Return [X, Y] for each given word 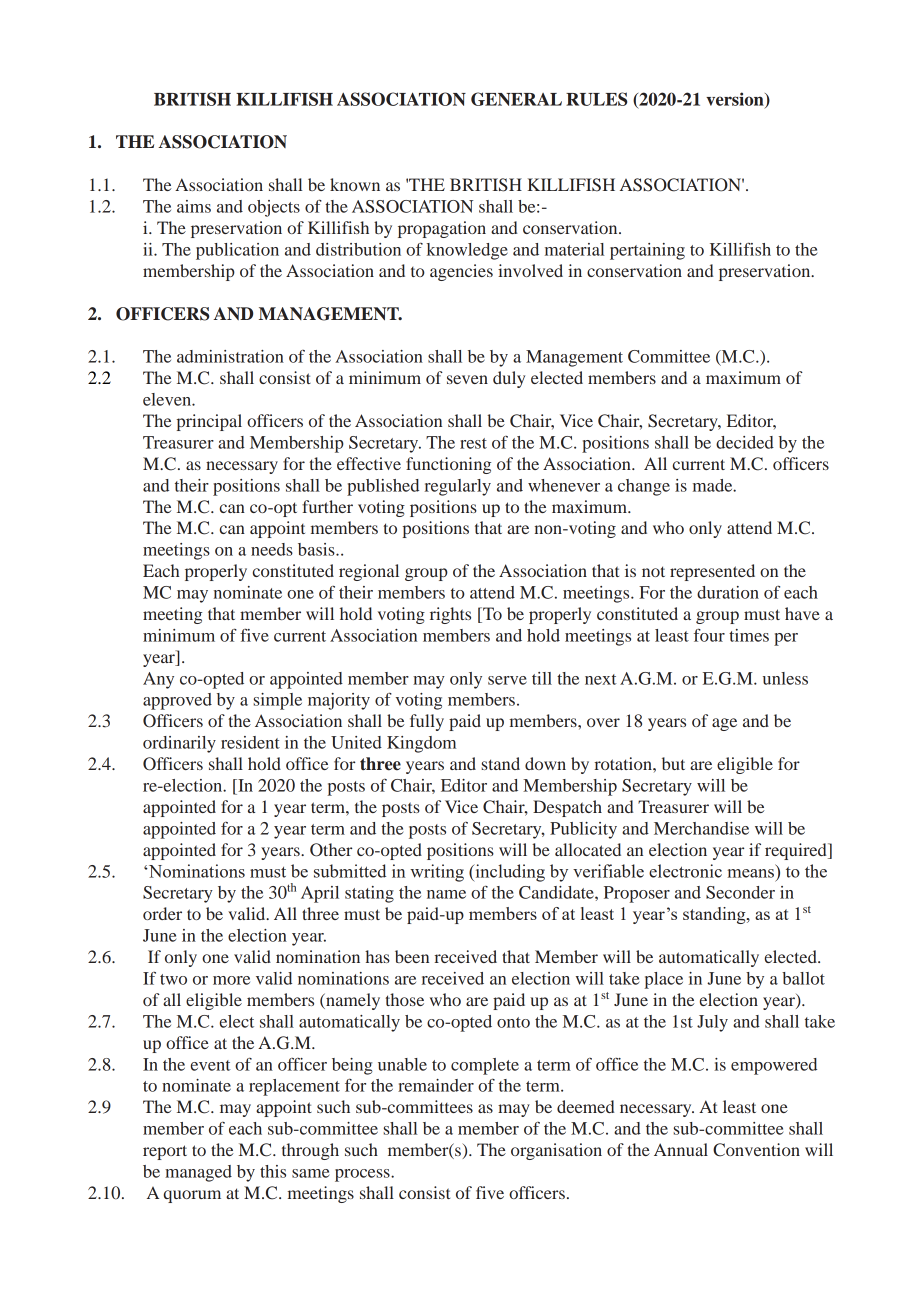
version [736, 100]
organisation [556, 1151]
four [709, 635]
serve [507, 680]
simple [277, 701]
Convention [756, 1150]
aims [194, 206]
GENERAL [516, 99]
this [273, 1171]
